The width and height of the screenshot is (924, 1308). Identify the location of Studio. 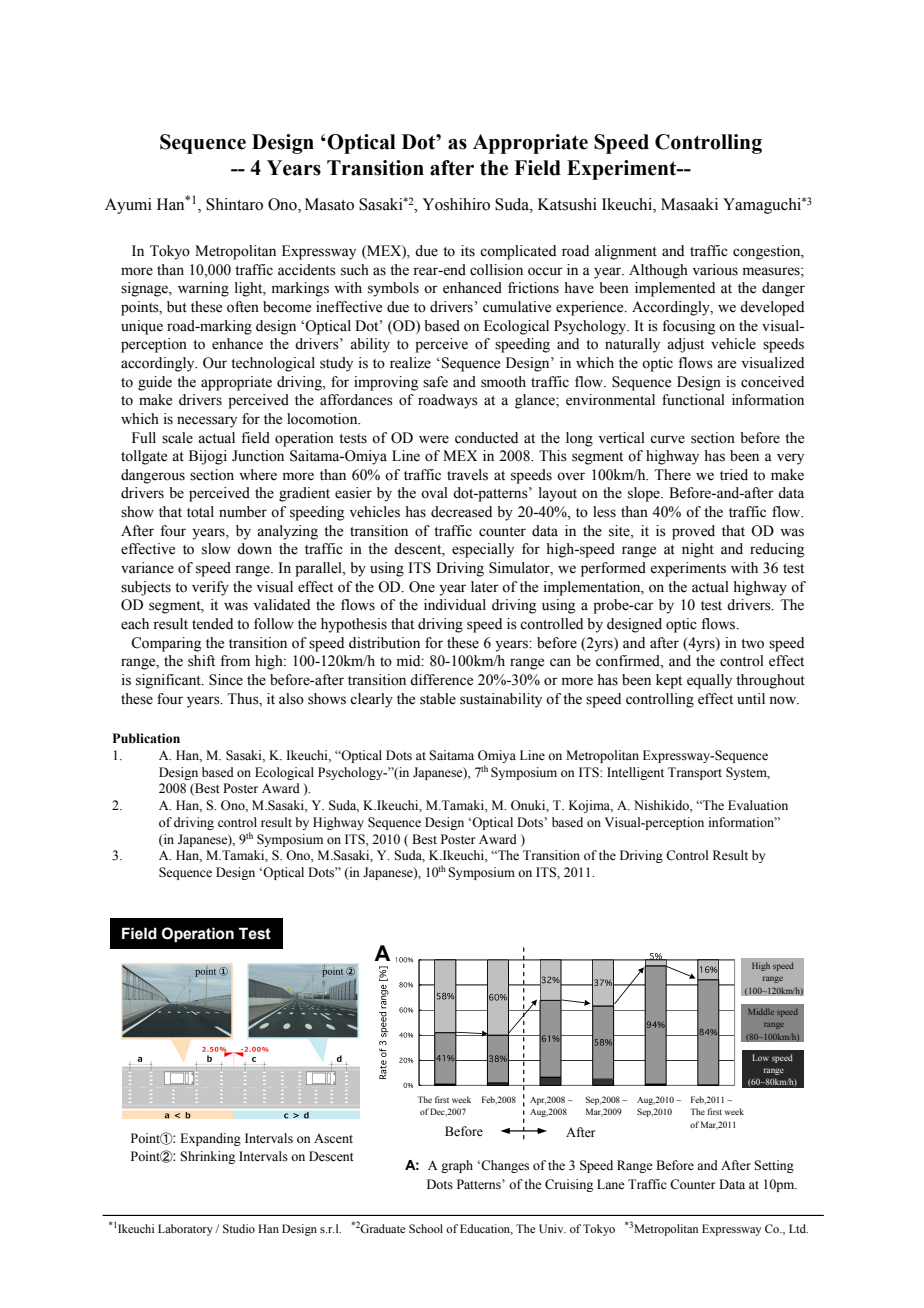
(239, 1228).
